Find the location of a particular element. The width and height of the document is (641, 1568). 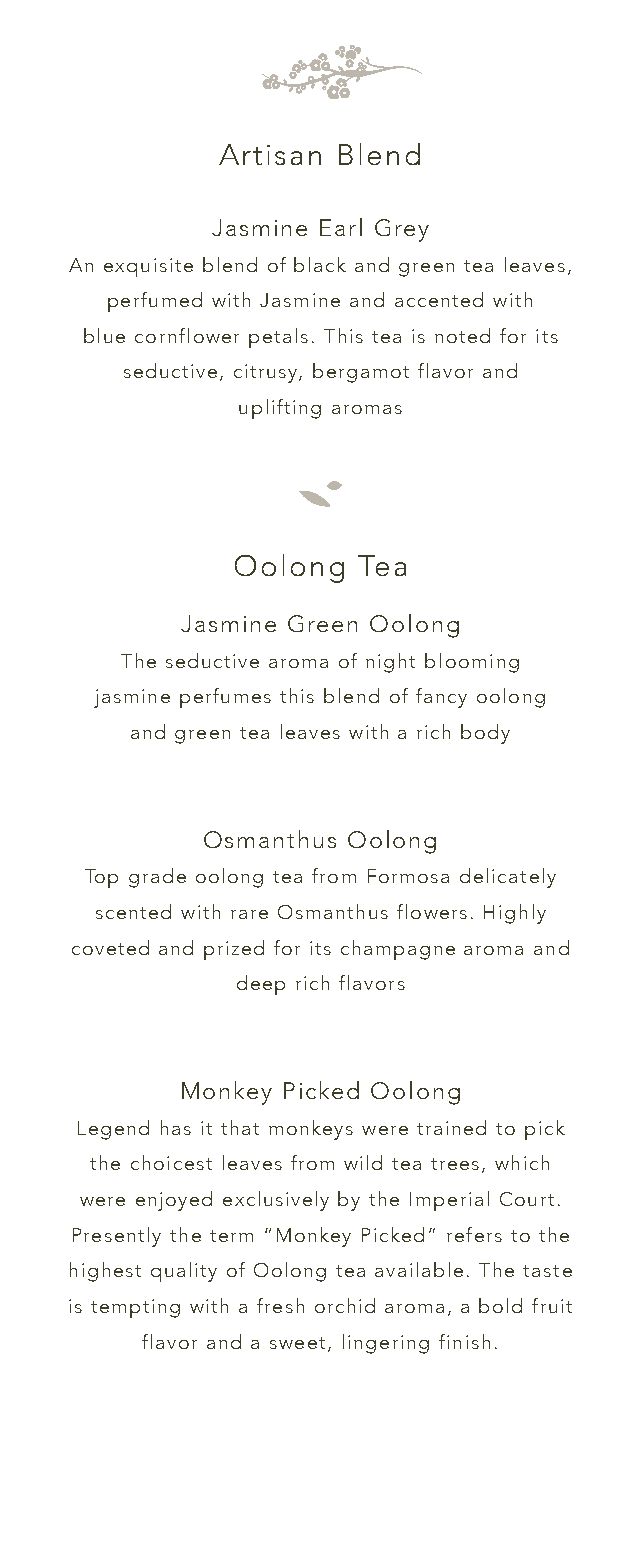

perfumes is located at coordinates (225, 698).
